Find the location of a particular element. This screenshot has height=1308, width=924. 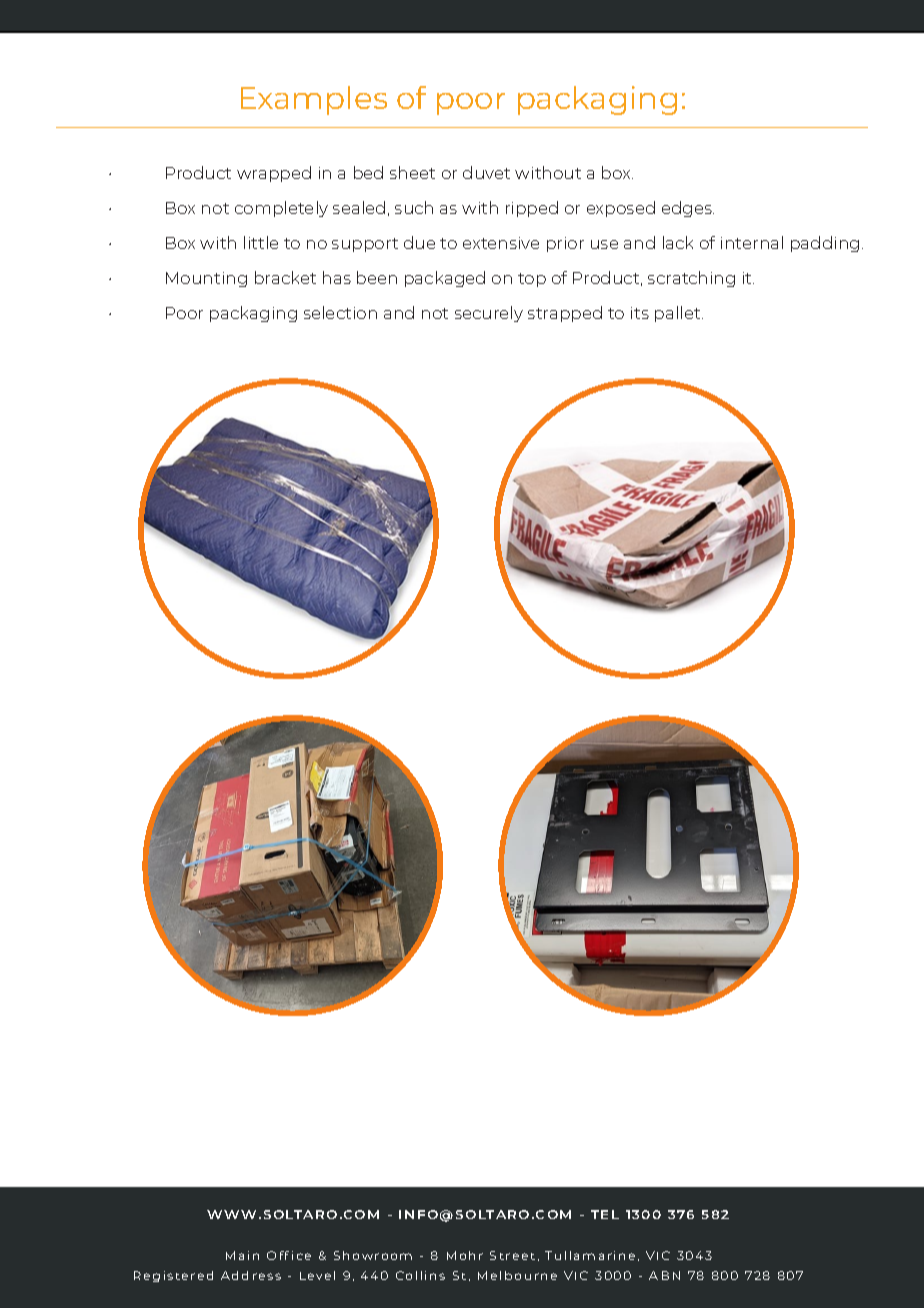

bed is located at coordinates (368, 172).
